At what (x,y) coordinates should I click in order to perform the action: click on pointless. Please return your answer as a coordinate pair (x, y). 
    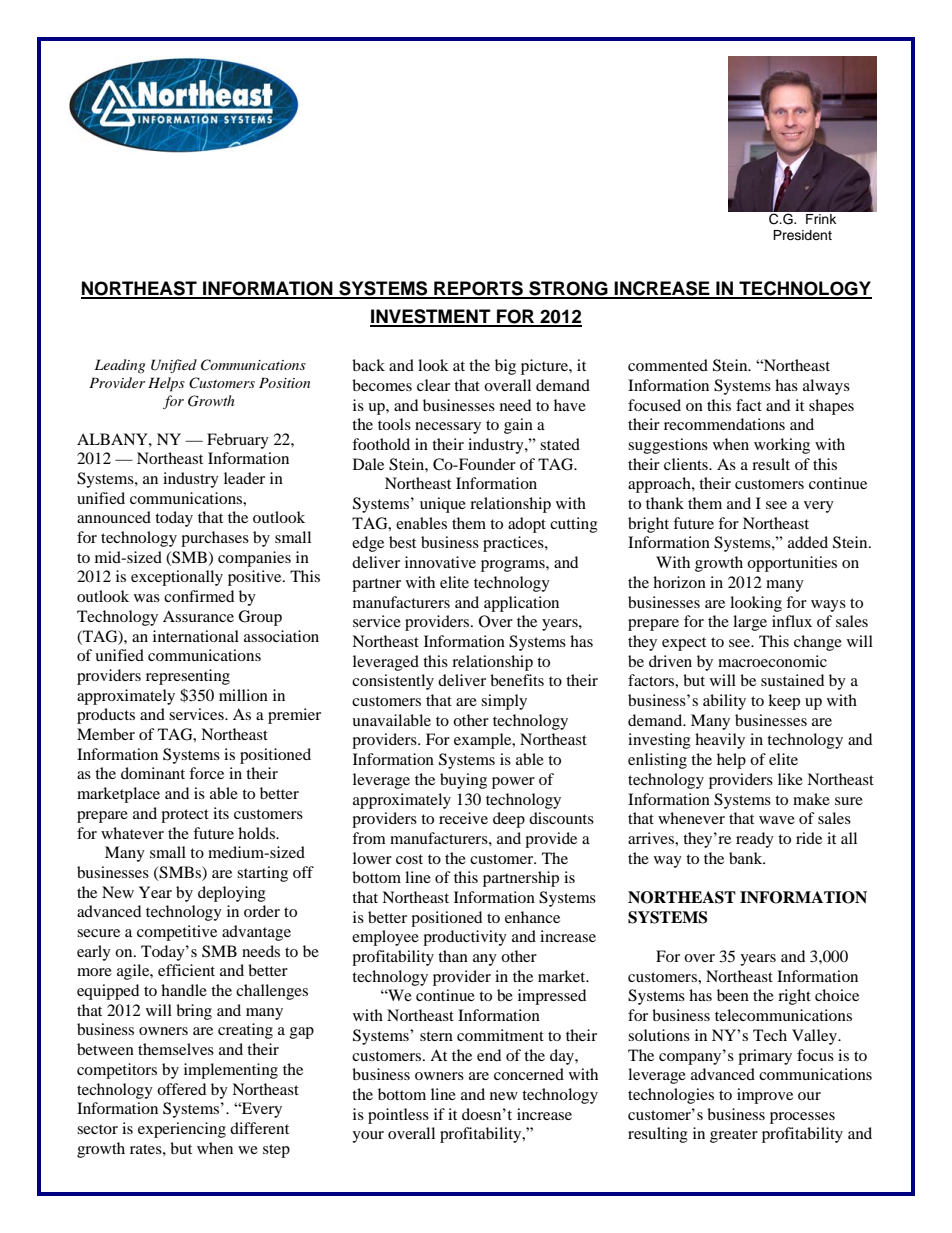
    Looking at the image, I should click on (398, 1116).
